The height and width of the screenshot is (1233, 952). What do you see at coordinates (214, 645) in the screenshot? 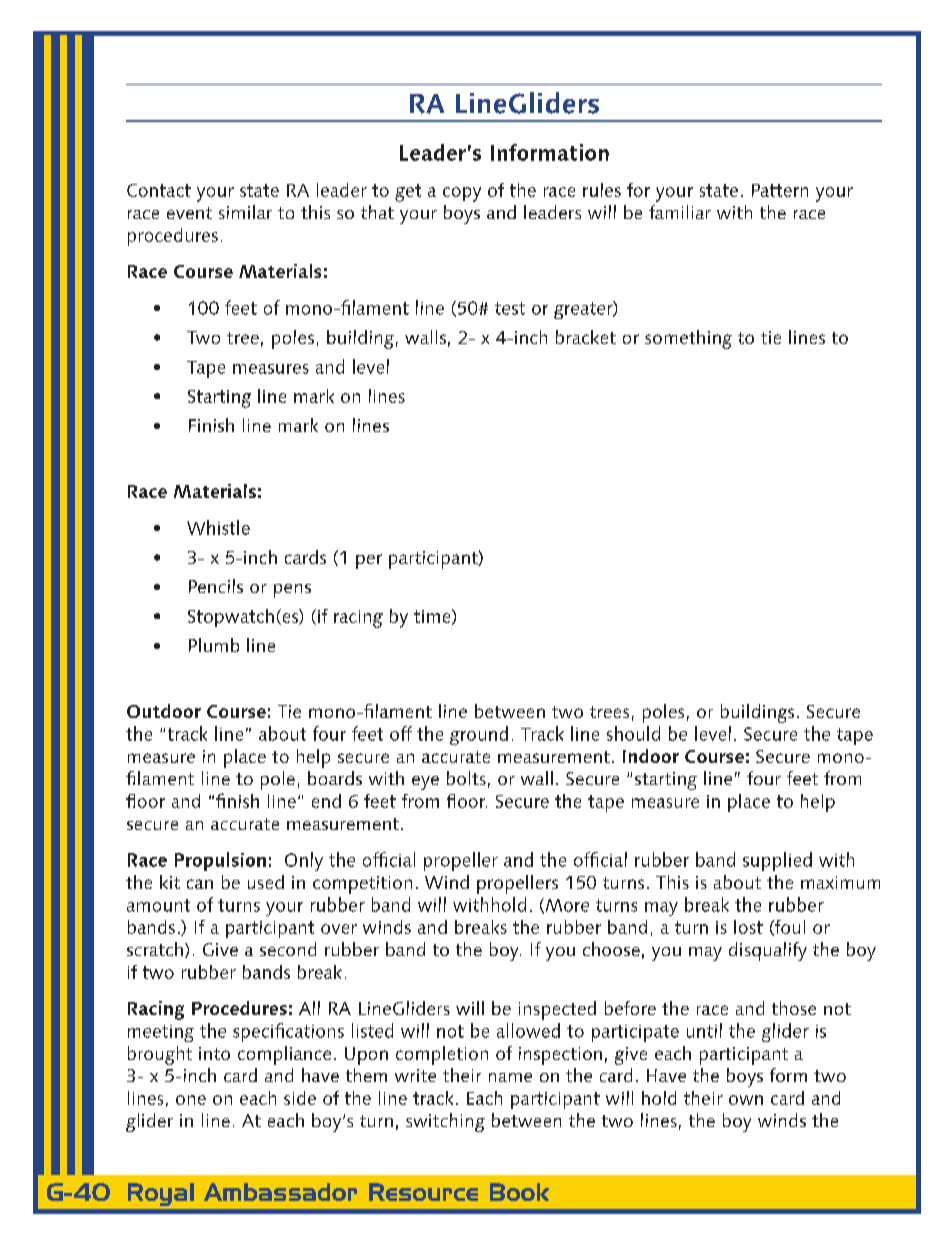
I see `Plumb` at bounding box center [214, 645].
